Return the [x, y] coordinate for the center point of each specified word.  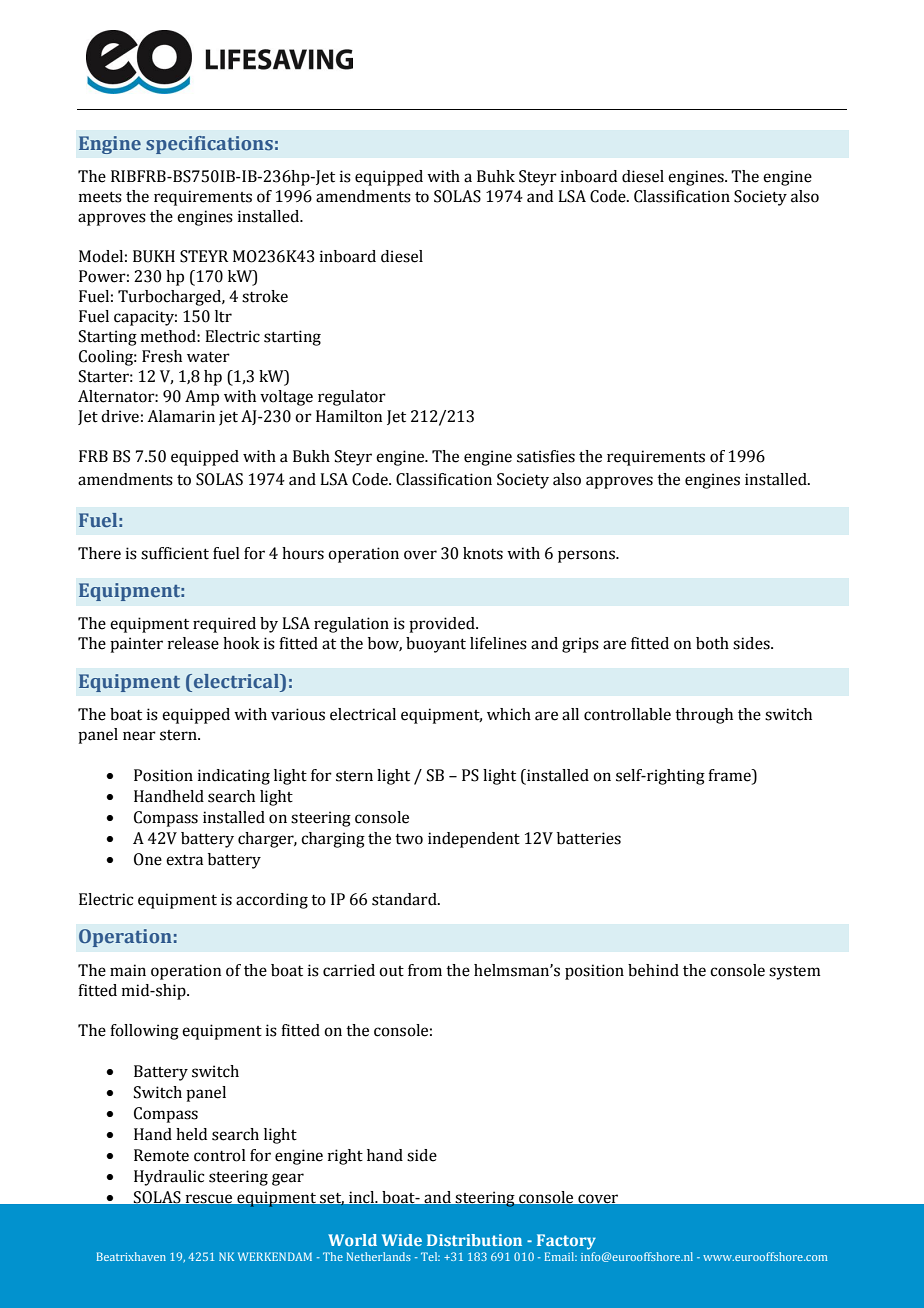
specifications [209, 145]
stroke [265, 296]
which [509, 714]
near [139, 736]
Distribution [474, 1240]
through [704, 716]
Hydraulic [169, 1178]
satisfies [546, 456]
